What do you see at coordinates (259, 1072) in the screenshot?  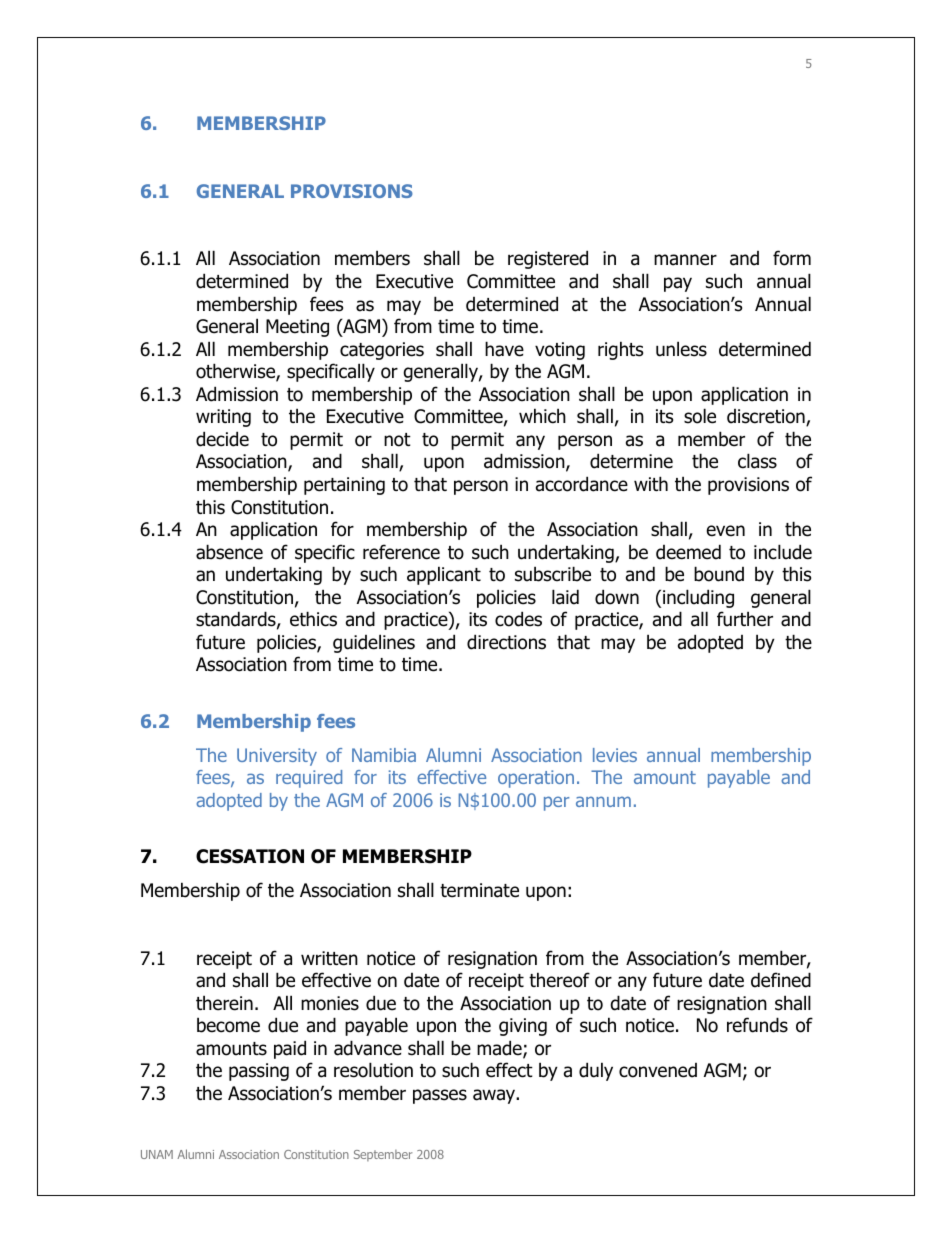 I see `passing` at bounding box center [259, 1072].
